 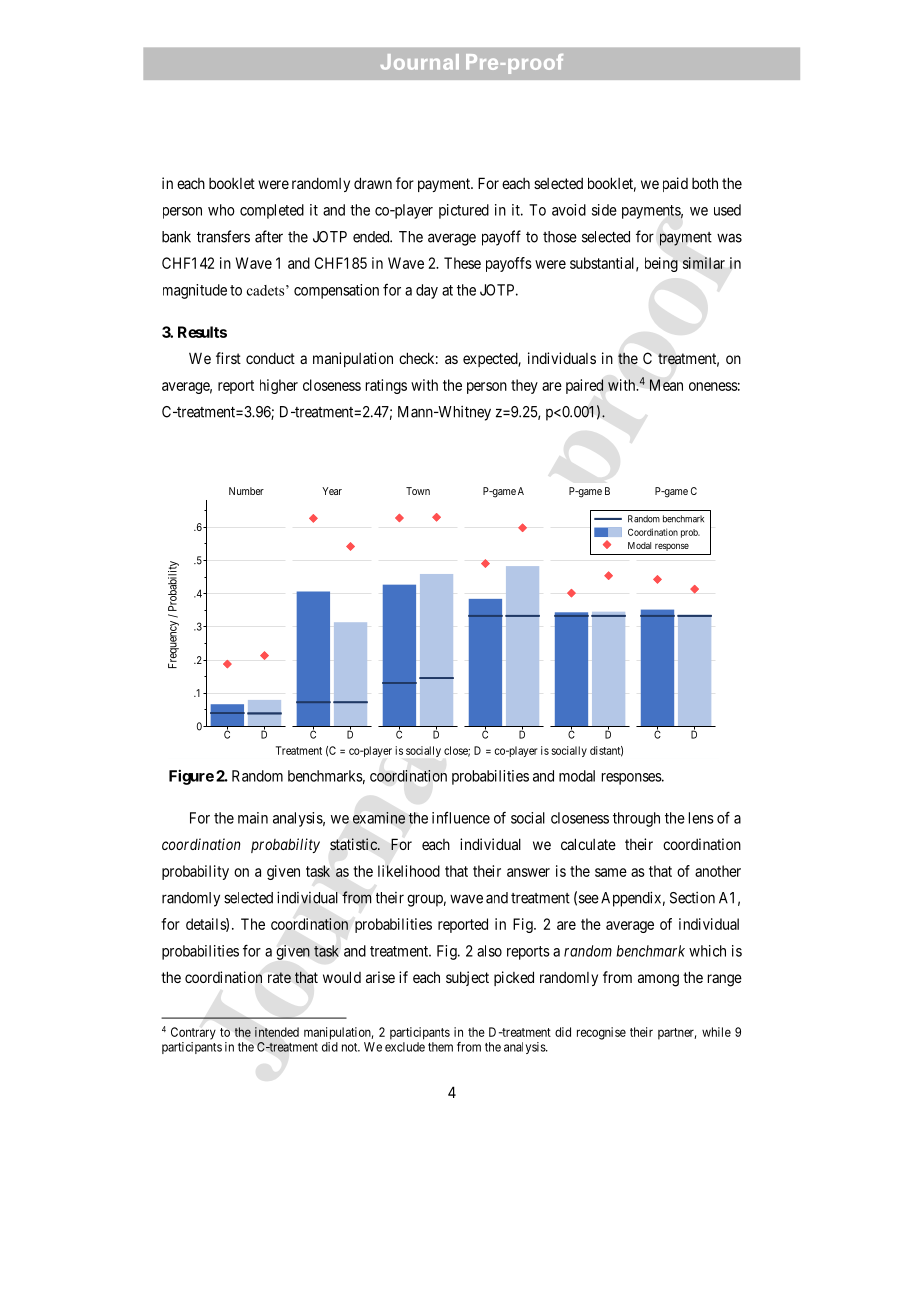 What do you see at coordinates (636, 819) in the screenshot?
I see `through` at bounding box center [636, 819].
